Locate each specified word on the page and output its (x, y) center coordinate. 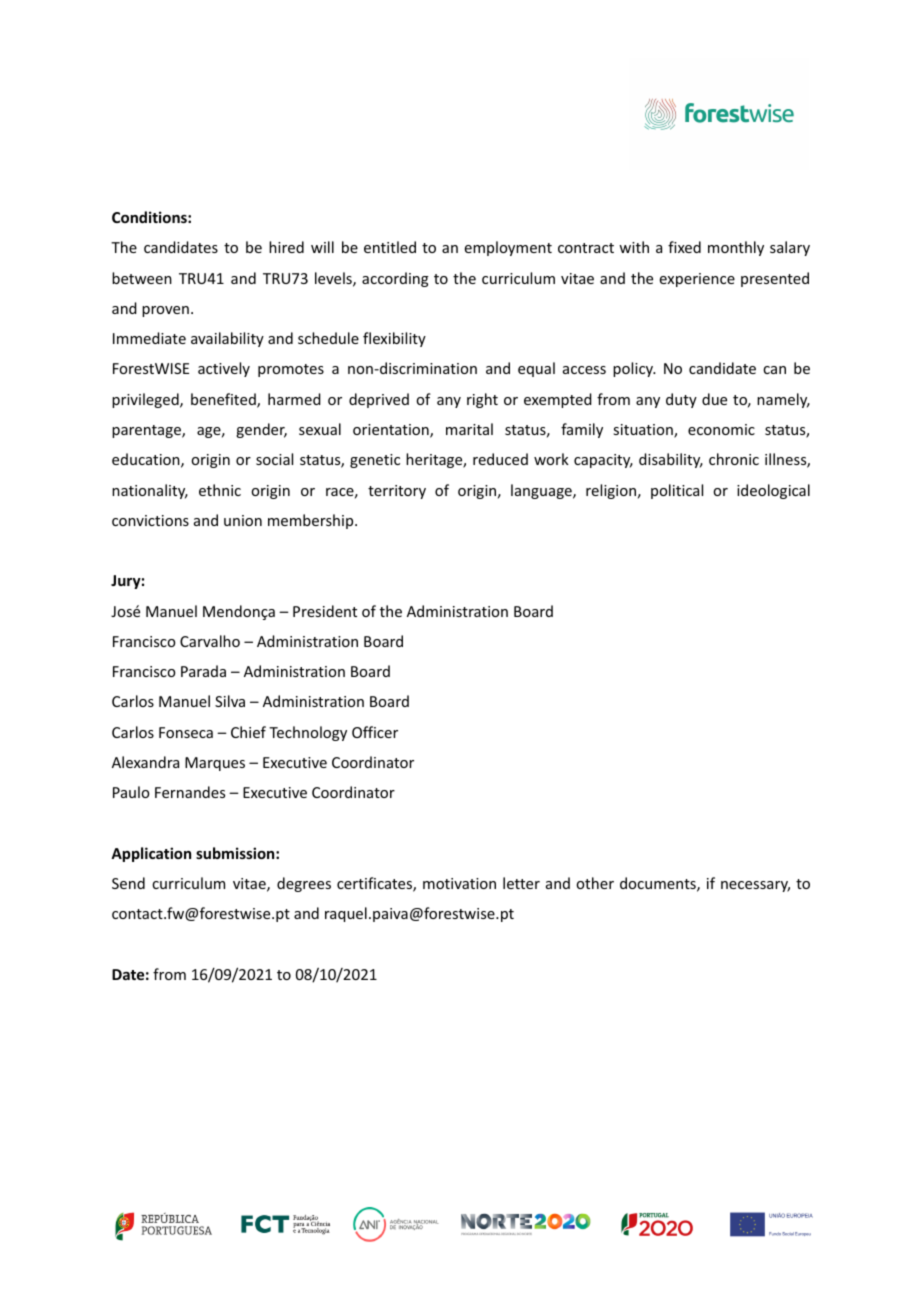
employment (508, 248)
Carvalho (210, 641)
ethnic (220, 490)
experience (697, 280)
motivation (459, 883)
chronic (734, 459)
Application (151, 854)
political (677, 491)
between (142, 278)
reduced (500, 459)
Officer (375, 732)
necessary (755, 886)
